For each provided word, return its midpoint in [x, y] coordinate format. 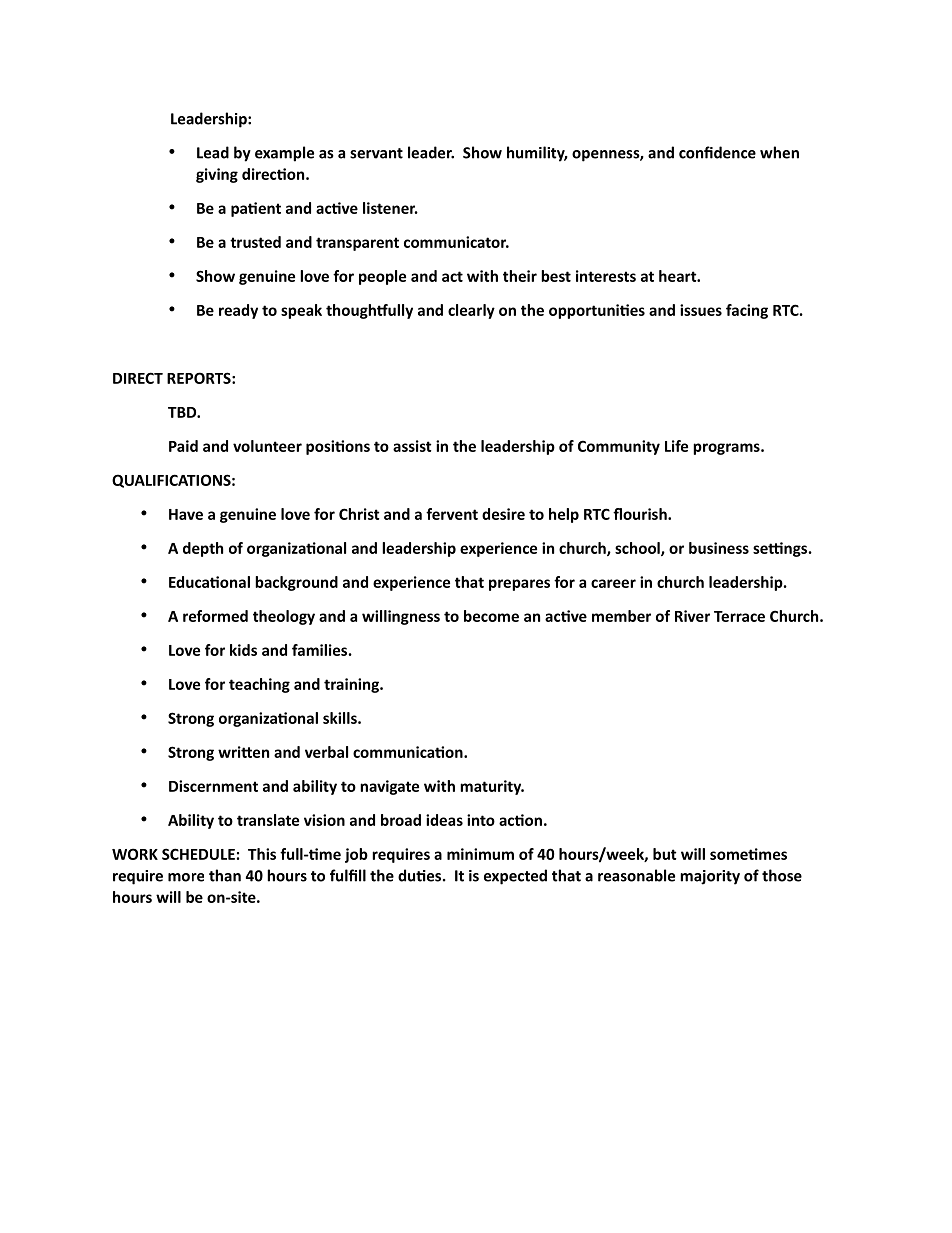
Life [676, 446]
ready [238, 311]
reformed [215, 616]
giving [217, 175]
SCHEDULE [198, 854]
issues [701, 310]
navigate [389, 787]
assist [412, 446]
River [692, 616]
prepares [519, 585]
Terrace [739, 616]
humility [537, 154]
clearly [471, 311]
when [779, 152]
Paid [183, 446]
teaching [259, 685]
